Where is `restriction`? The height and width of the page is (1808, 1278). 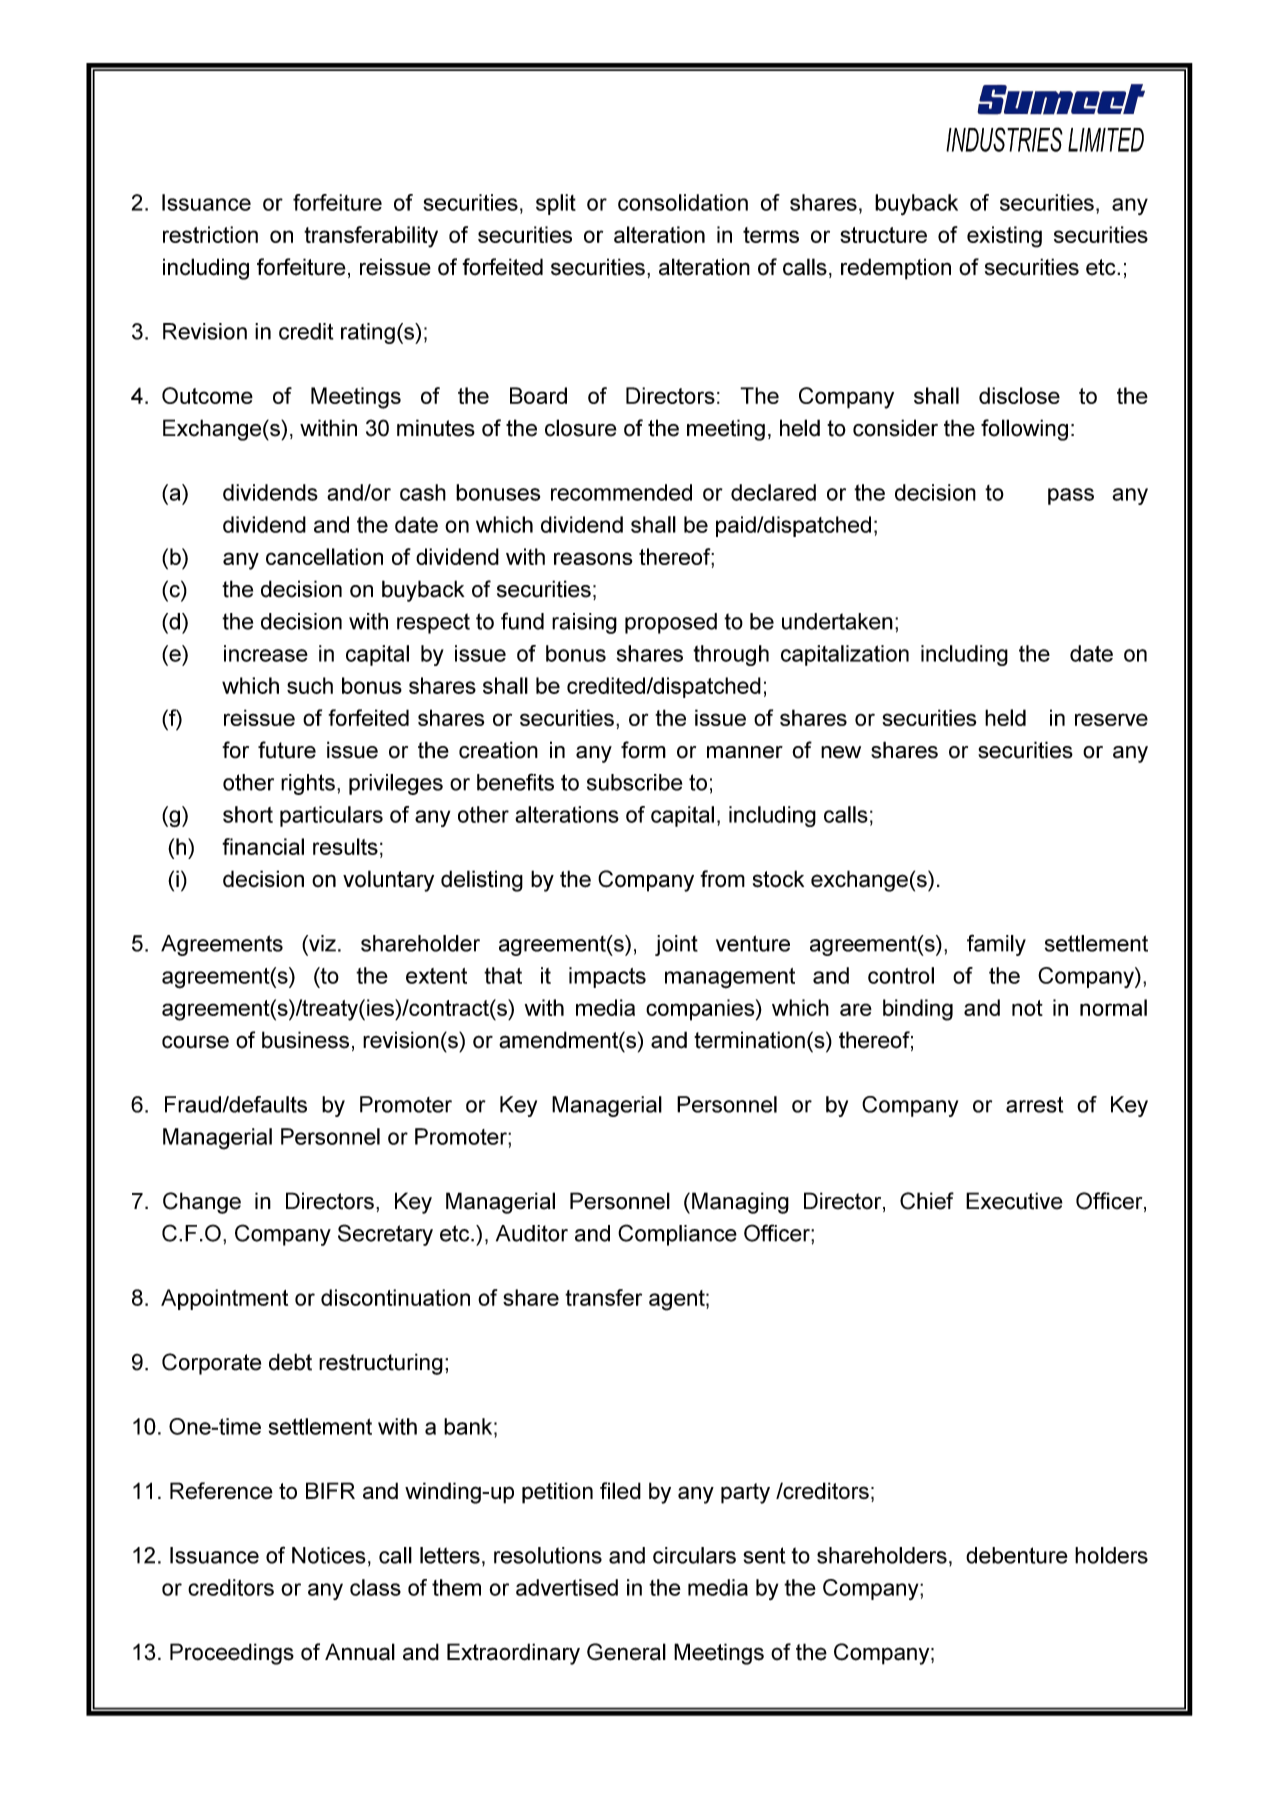
restriction is located at coordinates (210, 234).
